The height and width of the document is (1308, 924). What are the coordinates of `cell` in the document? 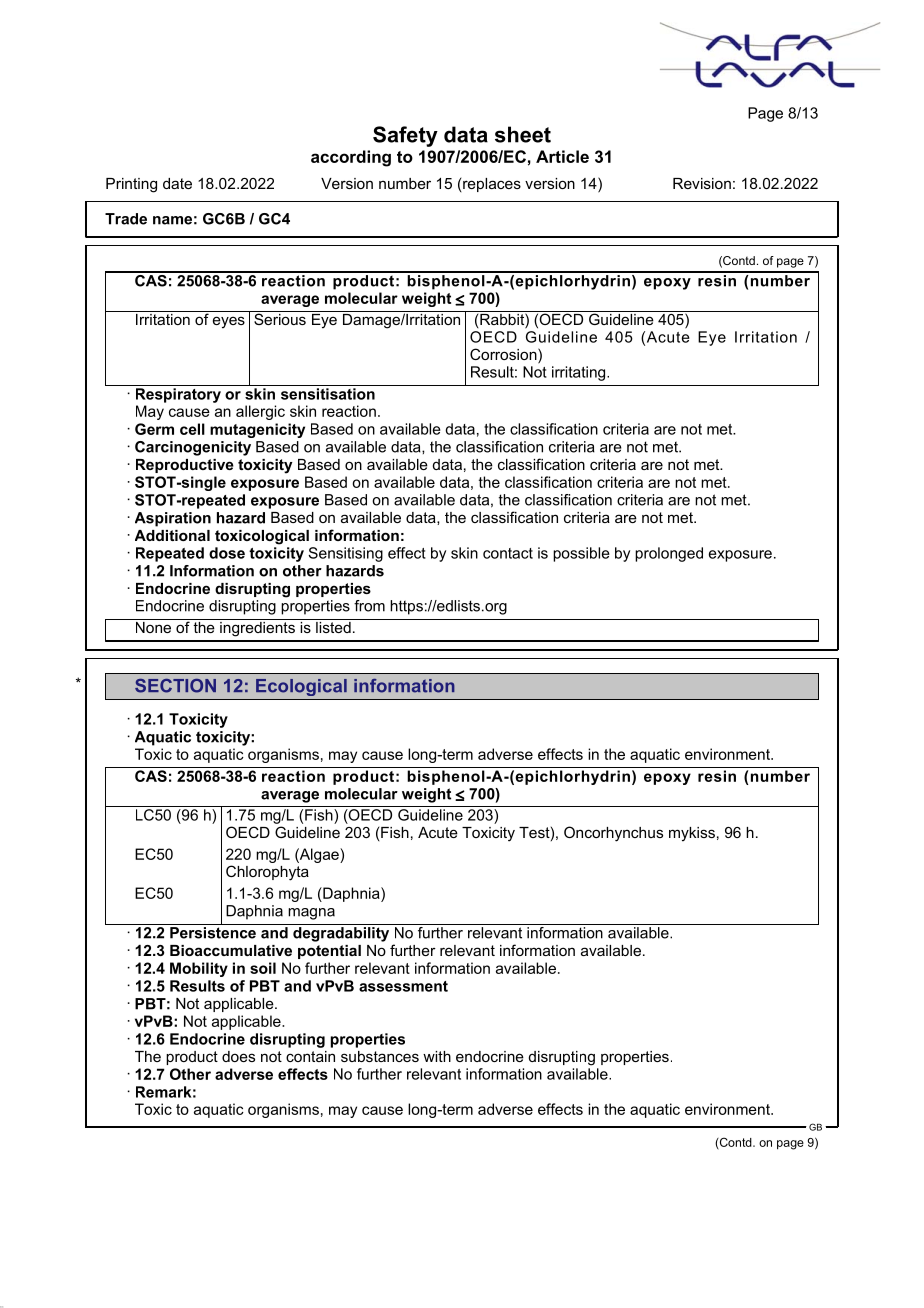 It's located at (192, 429).
